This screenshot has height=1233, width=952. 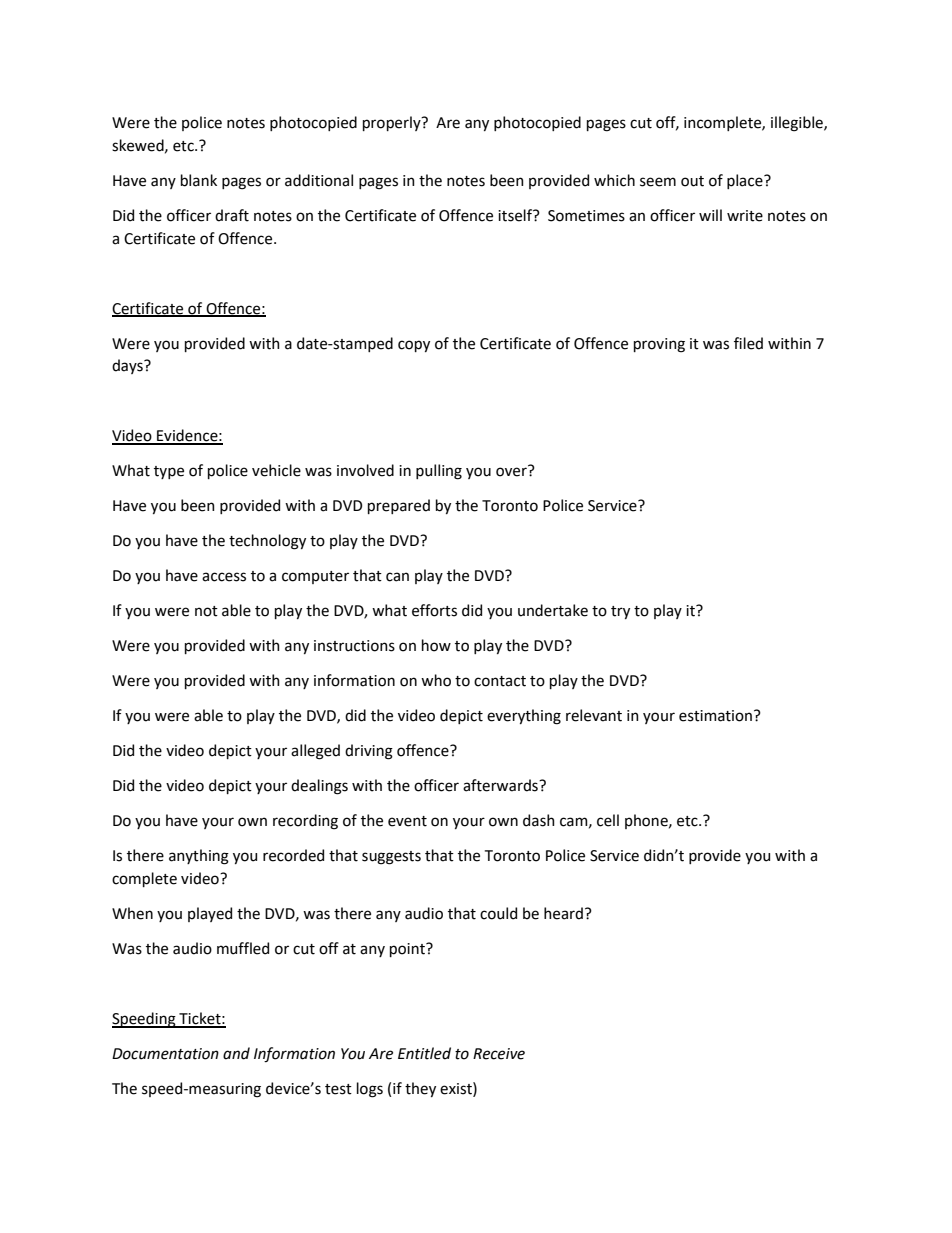 I want to click on blank, so click(x=199, y=180).
